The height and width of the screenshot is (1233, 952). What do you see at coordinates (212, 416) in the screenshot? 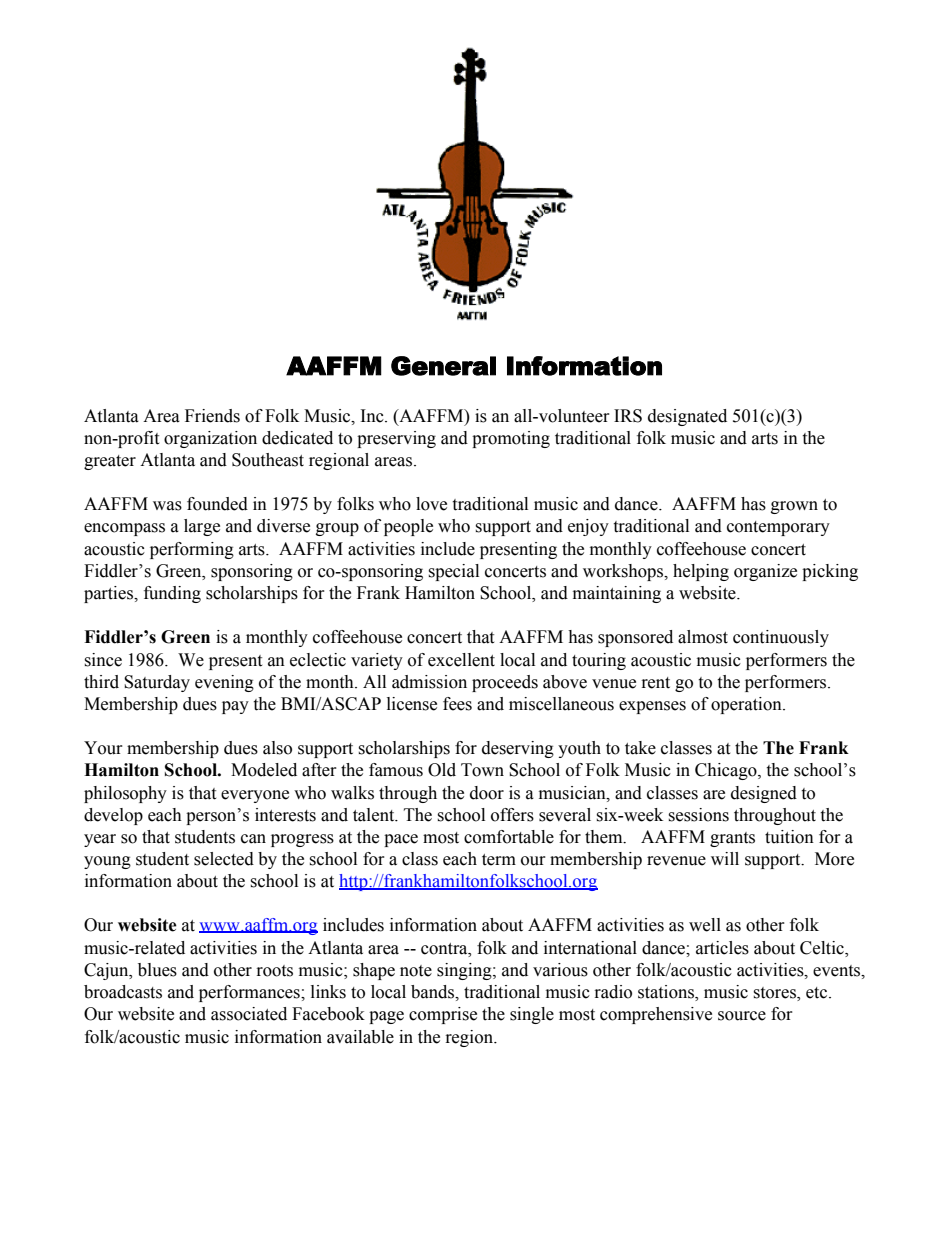
I see `Friends` at bounding box center [212, 416].
